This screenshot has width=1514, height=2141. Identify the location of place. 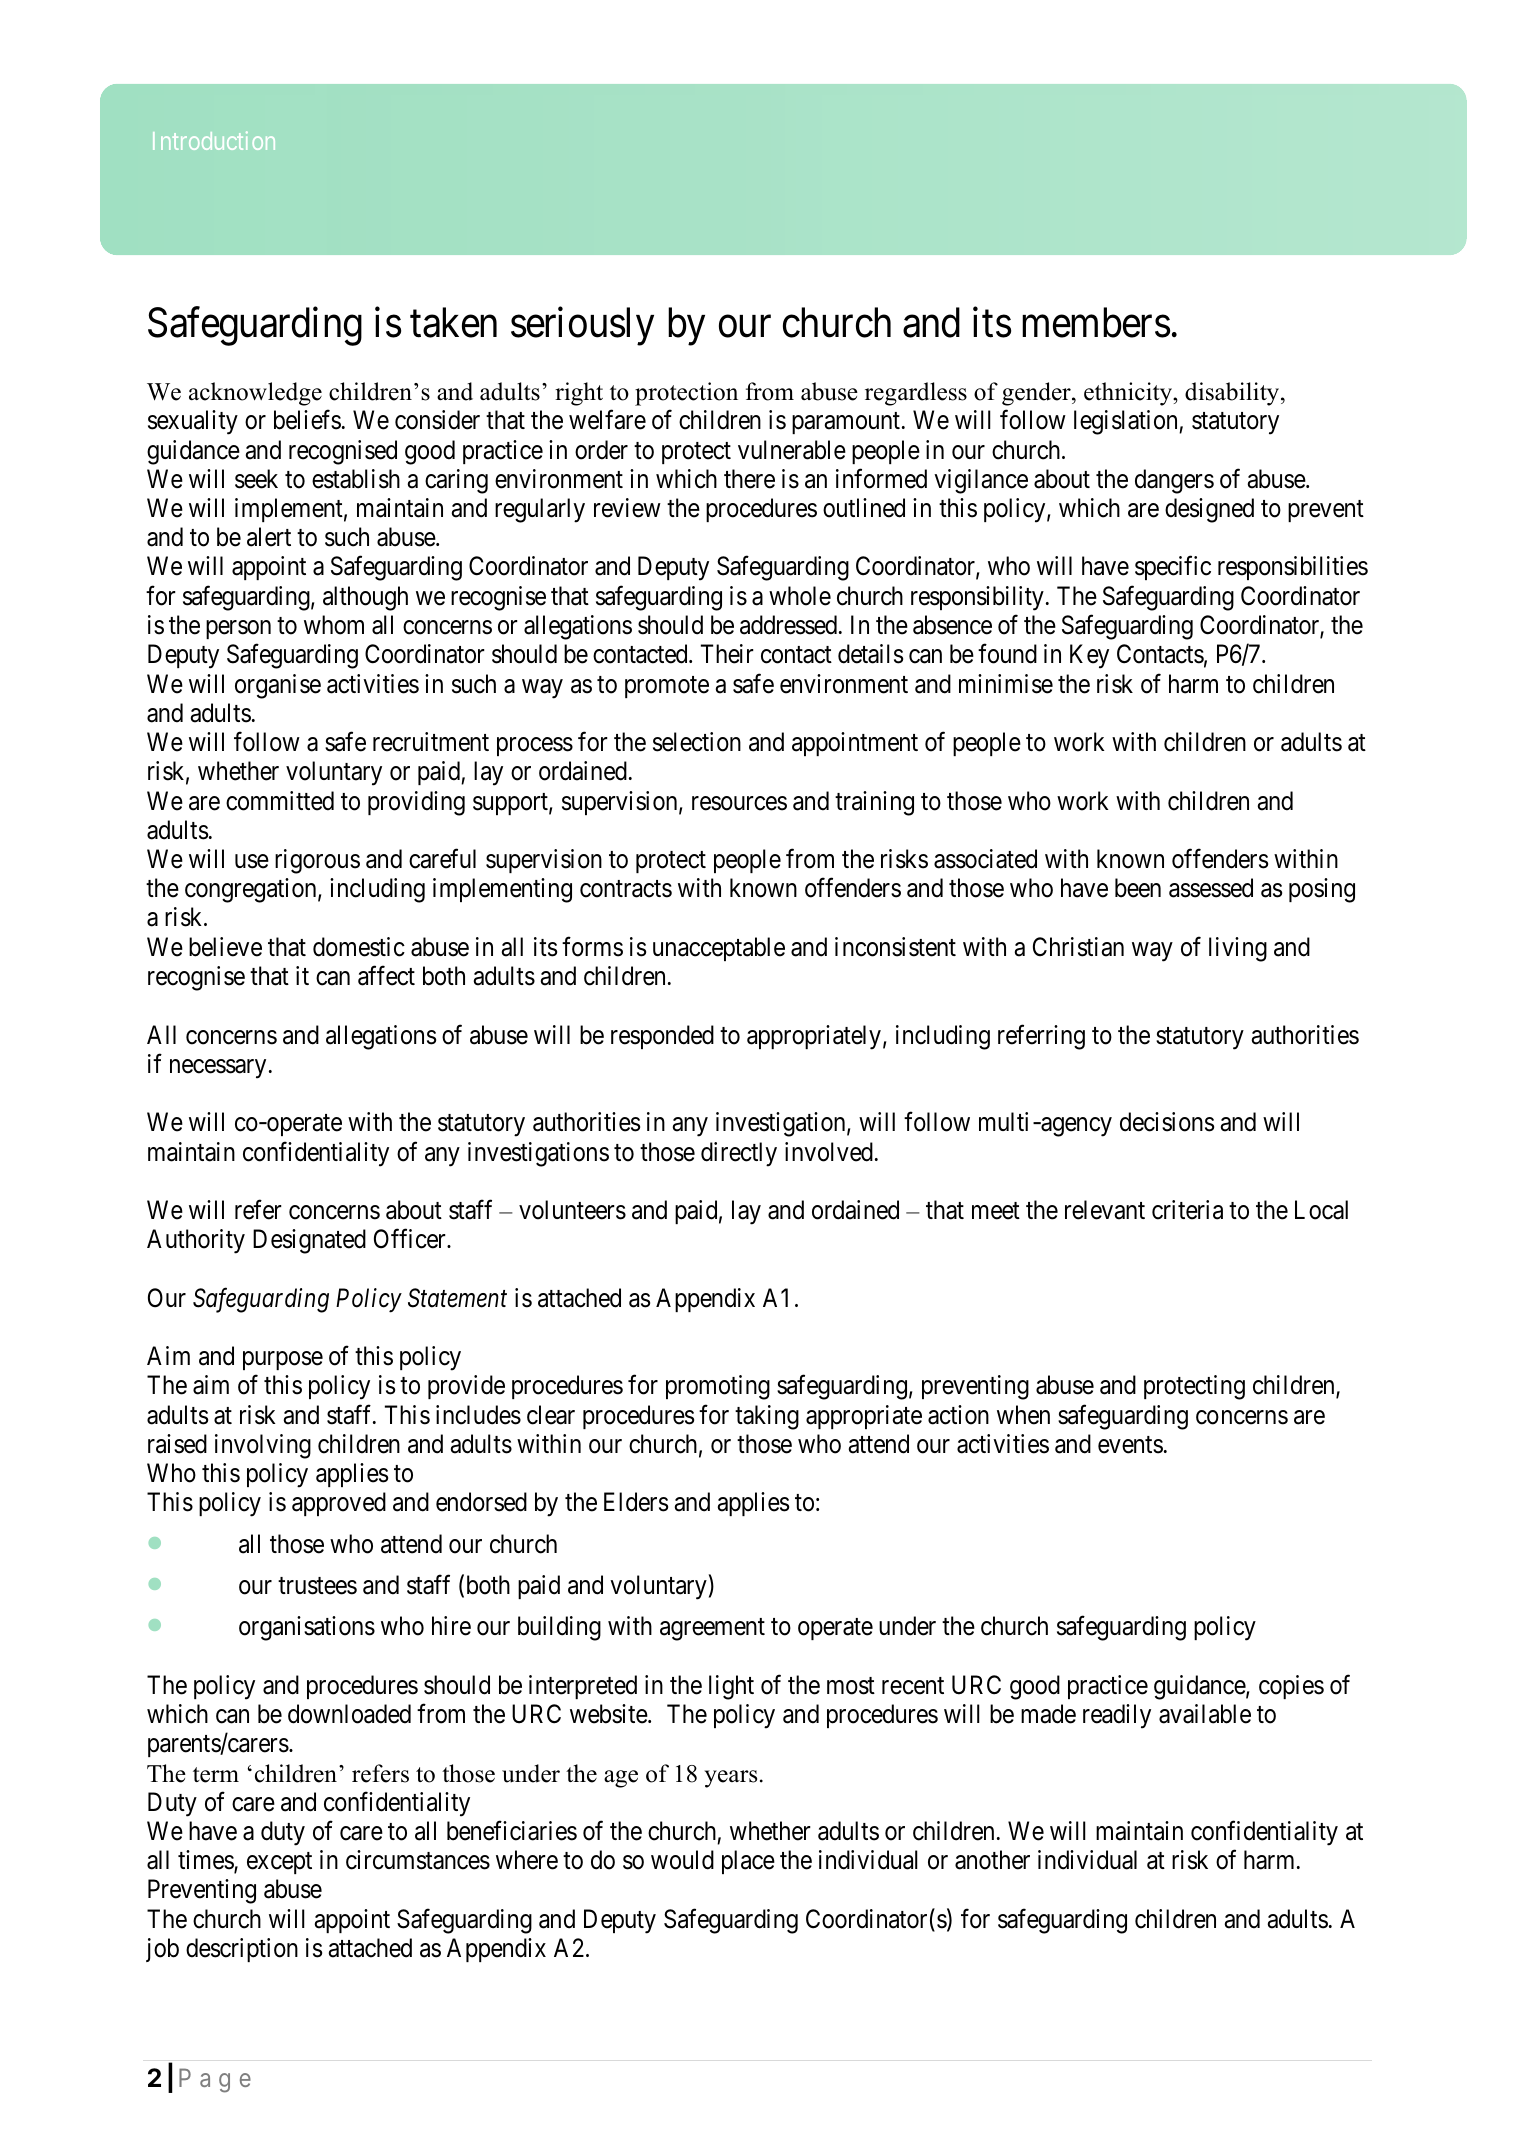
(748, 1862).
